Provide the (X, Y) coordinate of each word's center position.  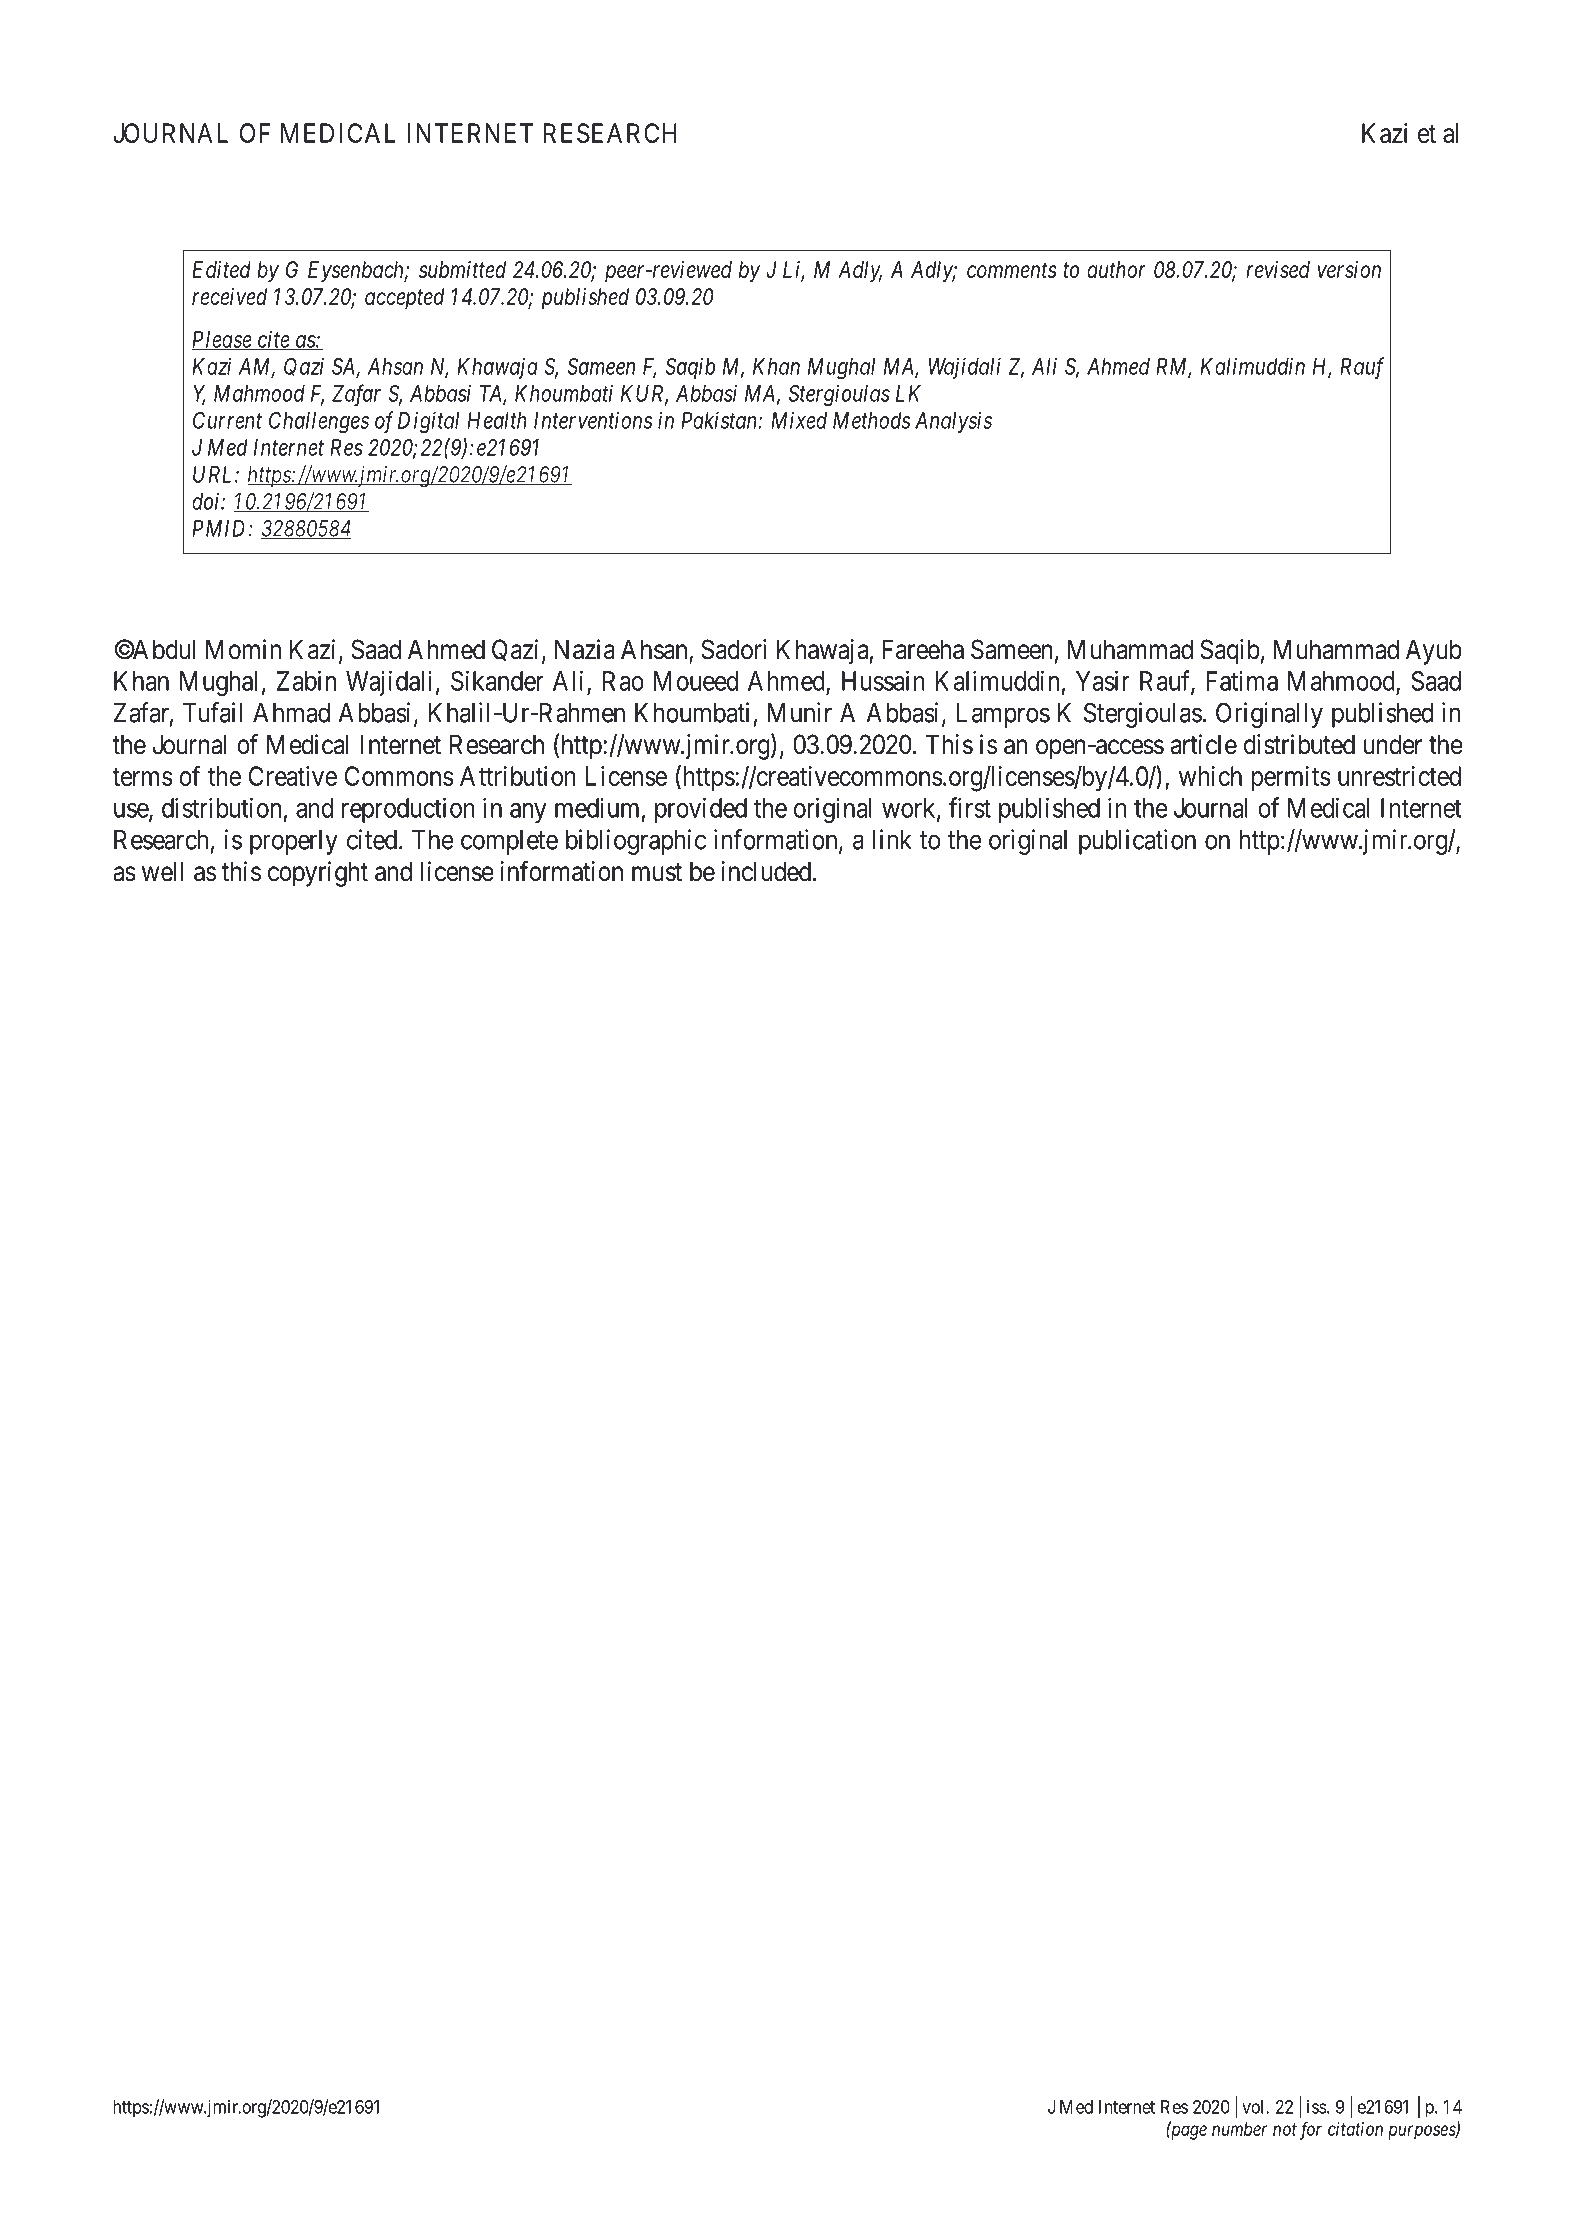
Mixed (799, 420)
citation (1355, 2129)
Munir (800, 712)
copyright (318, 874)
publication (1137, 842)
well (162, 871)
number (1239, 2129)
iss (1317, 2107)
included (767, 871)
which (1210, 776)
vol (1254, 2107)
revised (1278, 269)
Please (222, 340)
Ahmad (291, 713)
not (1285, 2129)
